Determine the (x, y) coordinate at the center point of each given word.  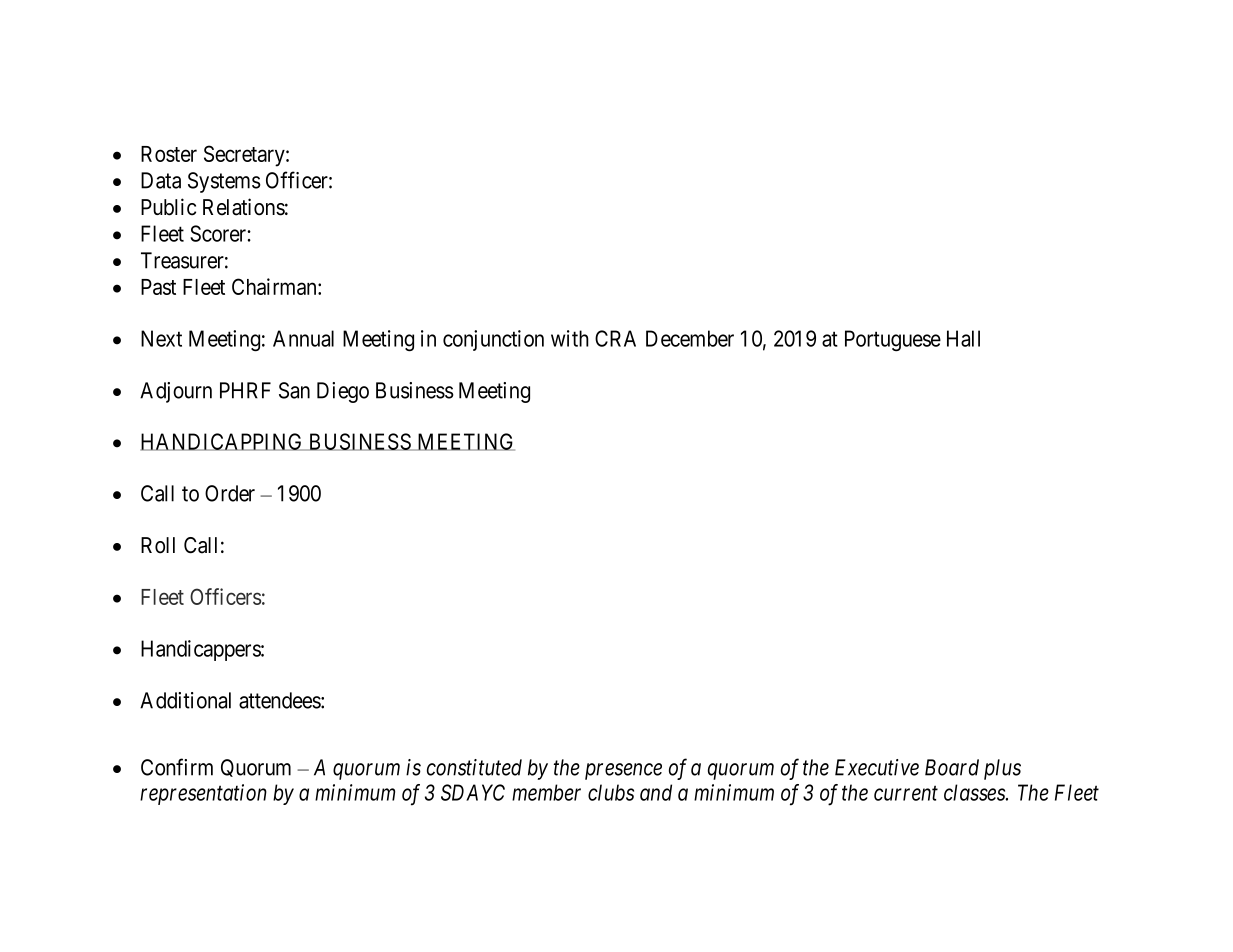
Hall (963, 338)
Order (230, 493)
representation (203, 794)
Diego (343, 392)
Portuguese (893, 340)
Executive (877, 767)
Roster (169, 154)
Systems (224, 182)
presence (623, 771)
